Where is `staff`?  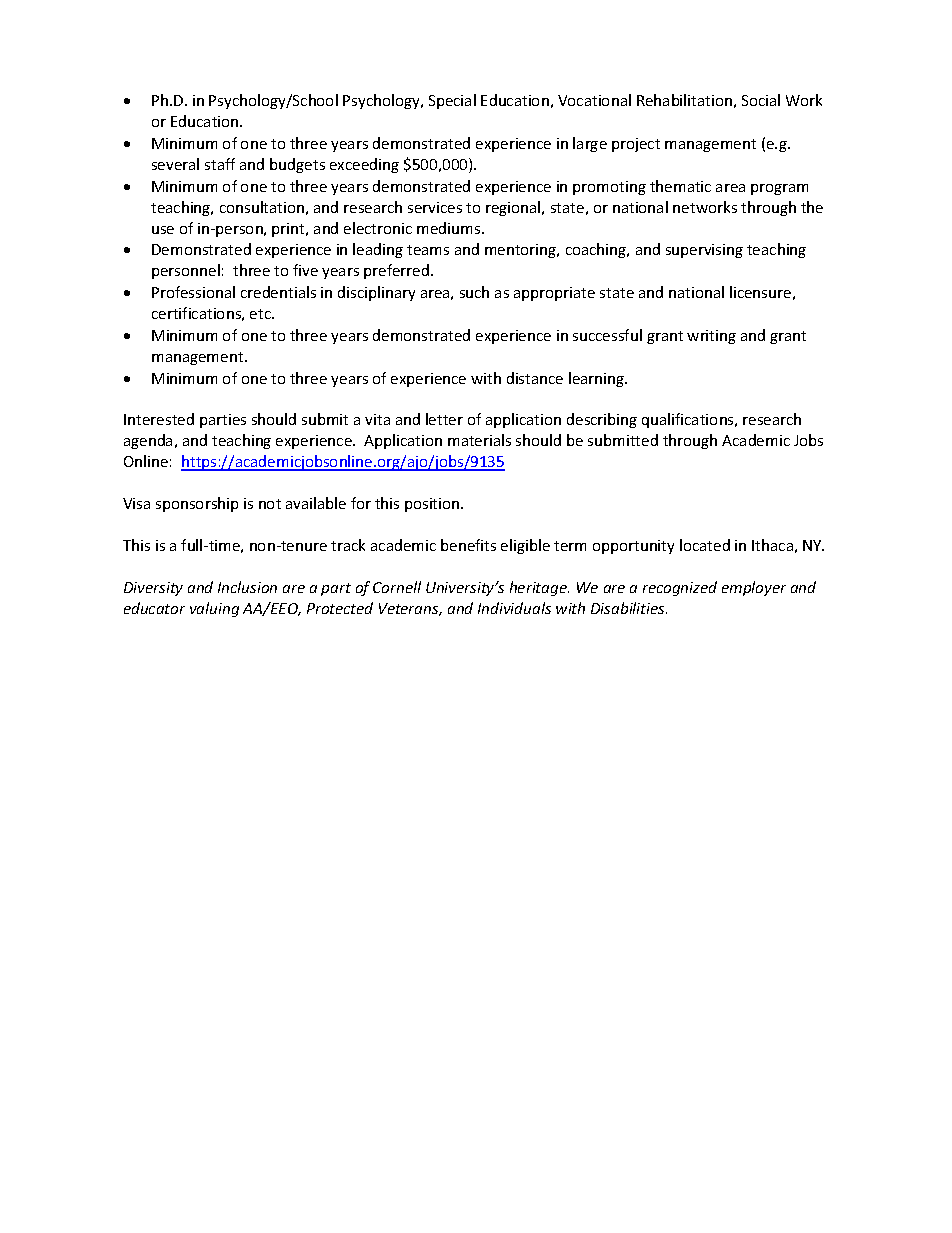
staff is located at coordinates (220, 164).
